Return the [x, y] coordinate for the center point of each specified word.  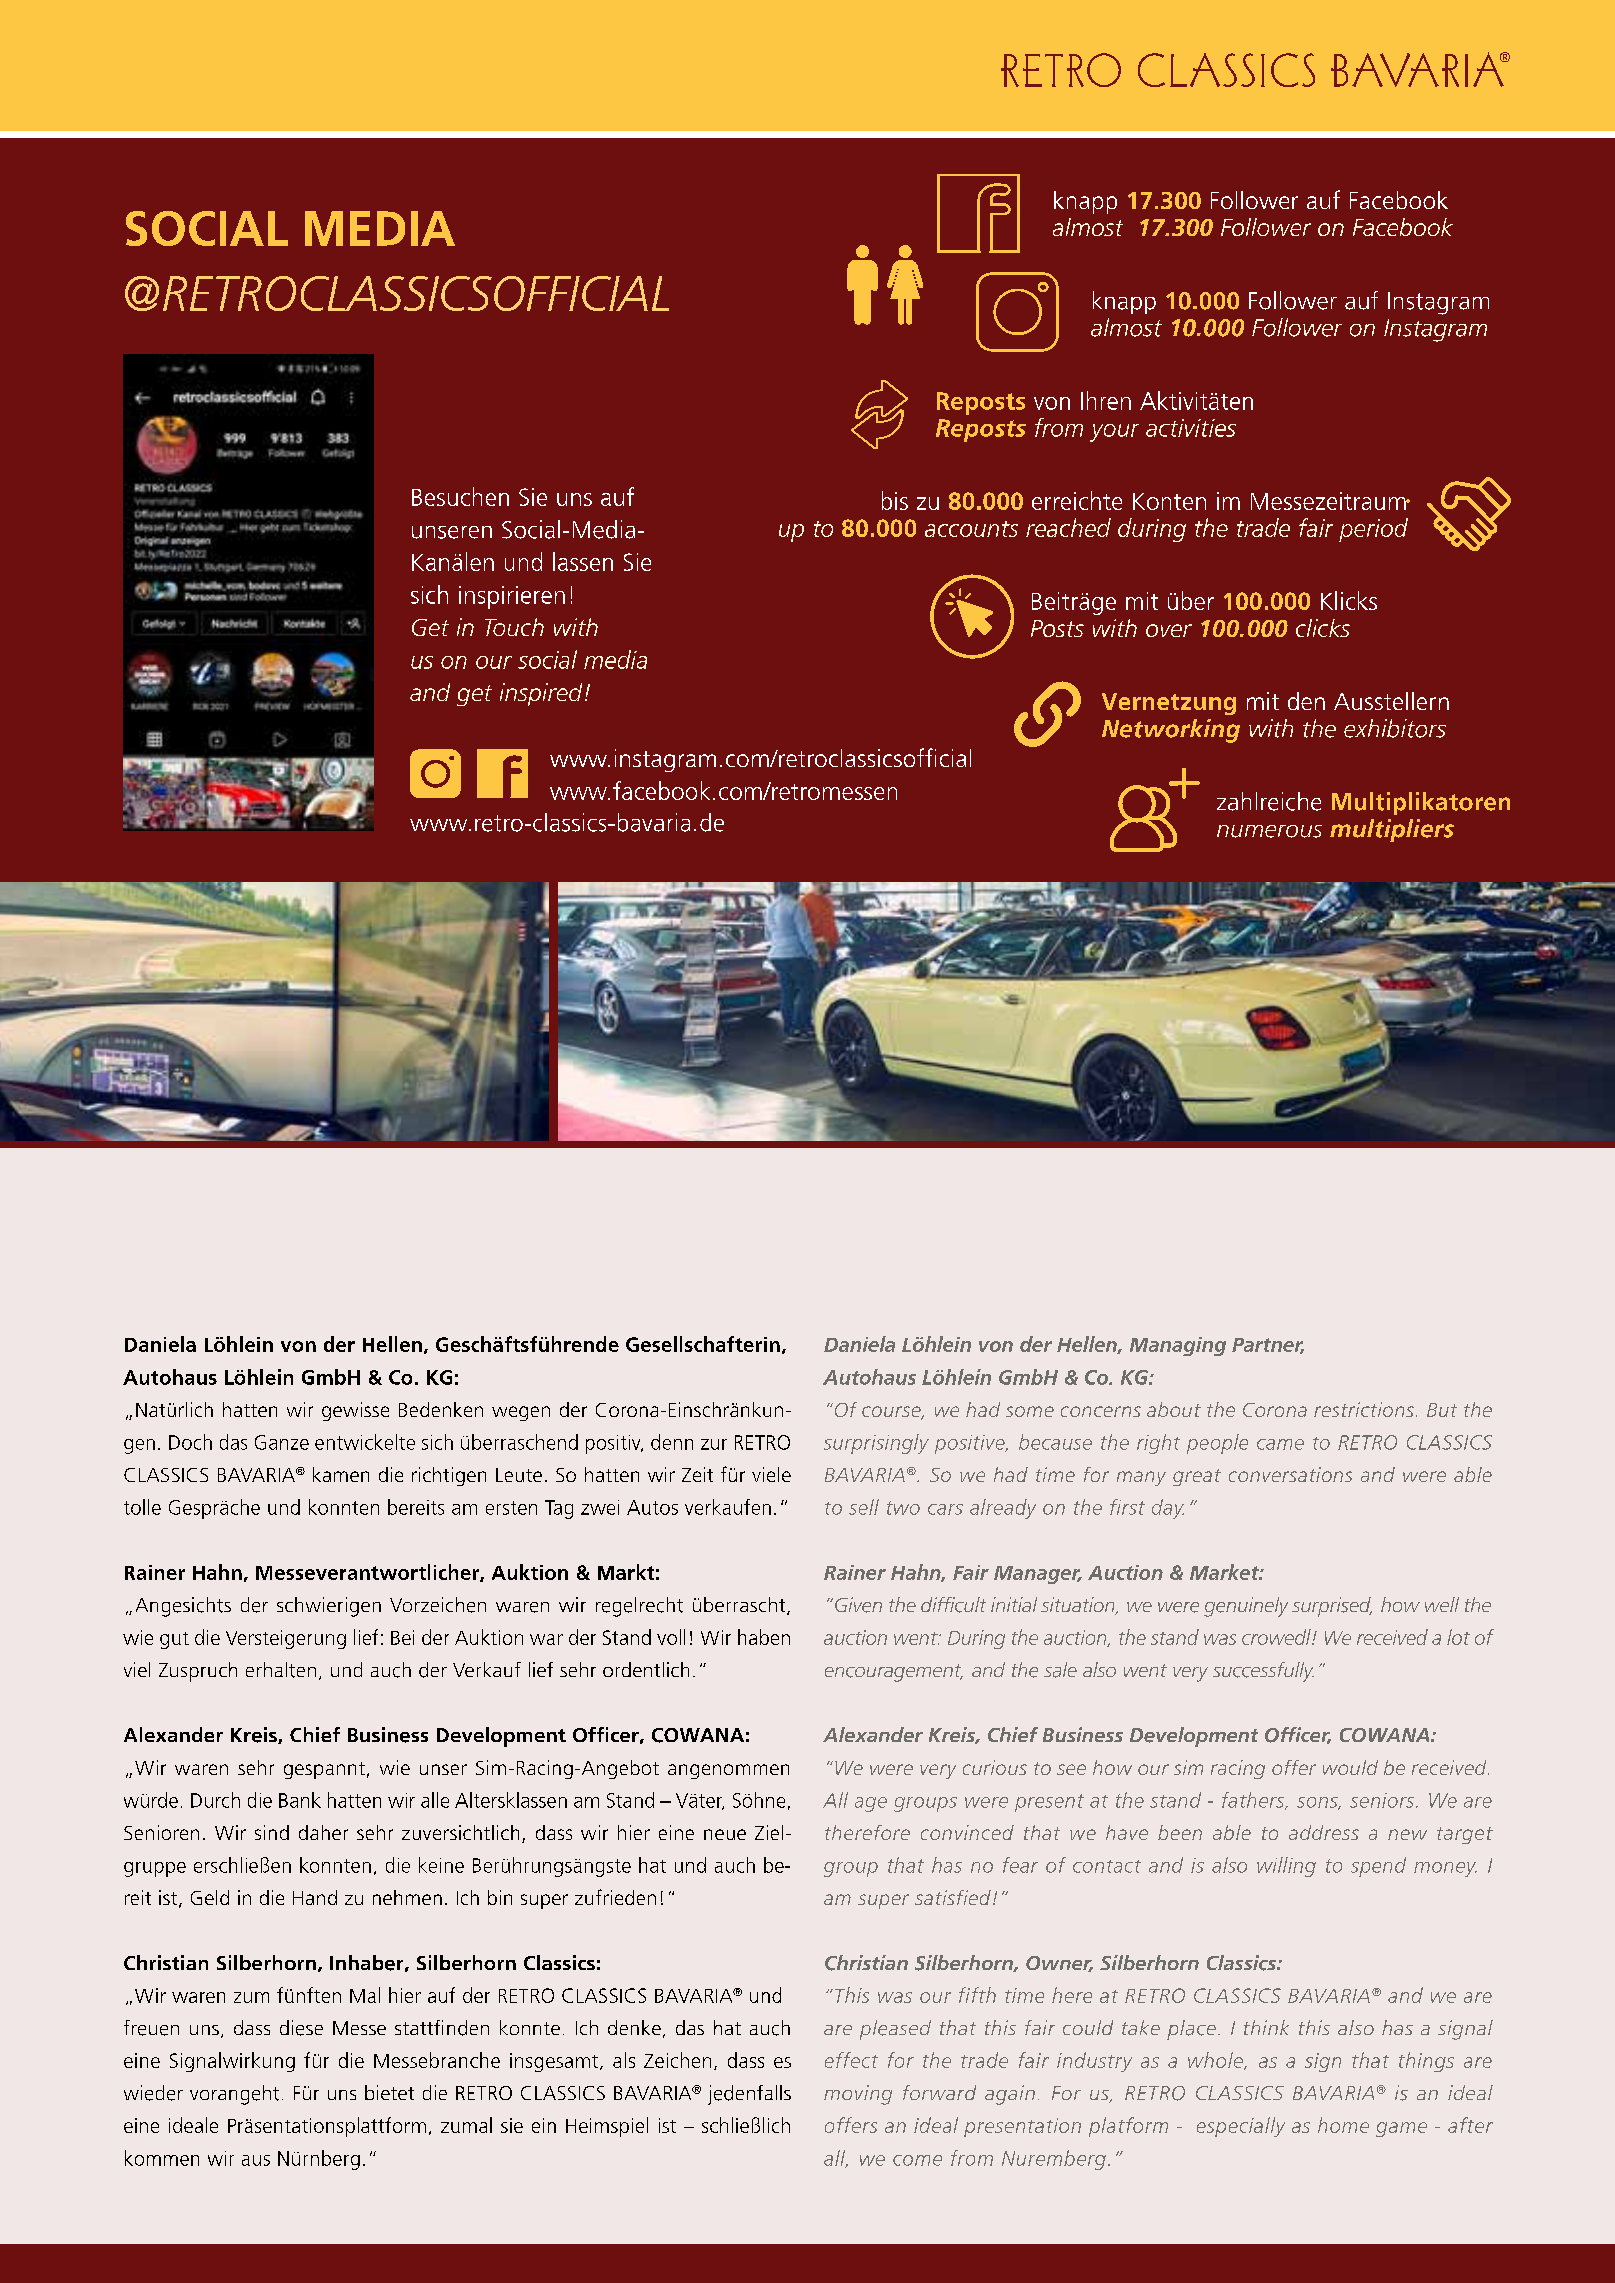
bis [895, 500]
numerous [1269, 831]
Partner [1268, 1346]
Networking [1171, 731]
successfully [1263, 1672]
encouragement [894, 1673]
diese [301, 2028]
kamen [341, 1474]
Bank [300, 1800]
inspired [541, 694]
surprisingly [876, 1444]
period [1373, 530]
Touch [514, 627]
